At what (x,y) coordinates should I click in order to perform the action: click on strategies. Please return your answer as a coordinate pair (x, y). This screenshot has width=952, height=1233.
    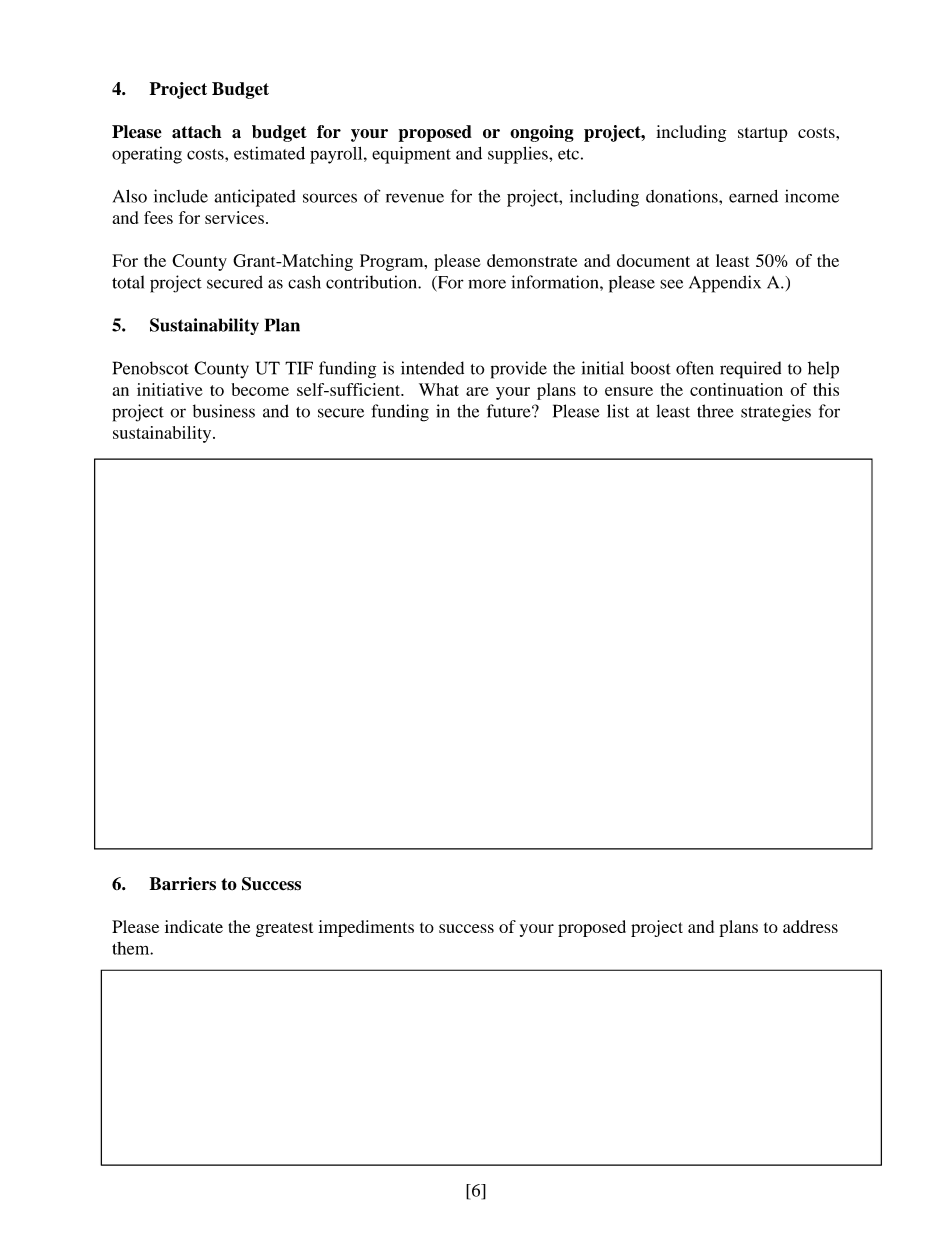
    Looking at the image, I should click on (776, 413).
